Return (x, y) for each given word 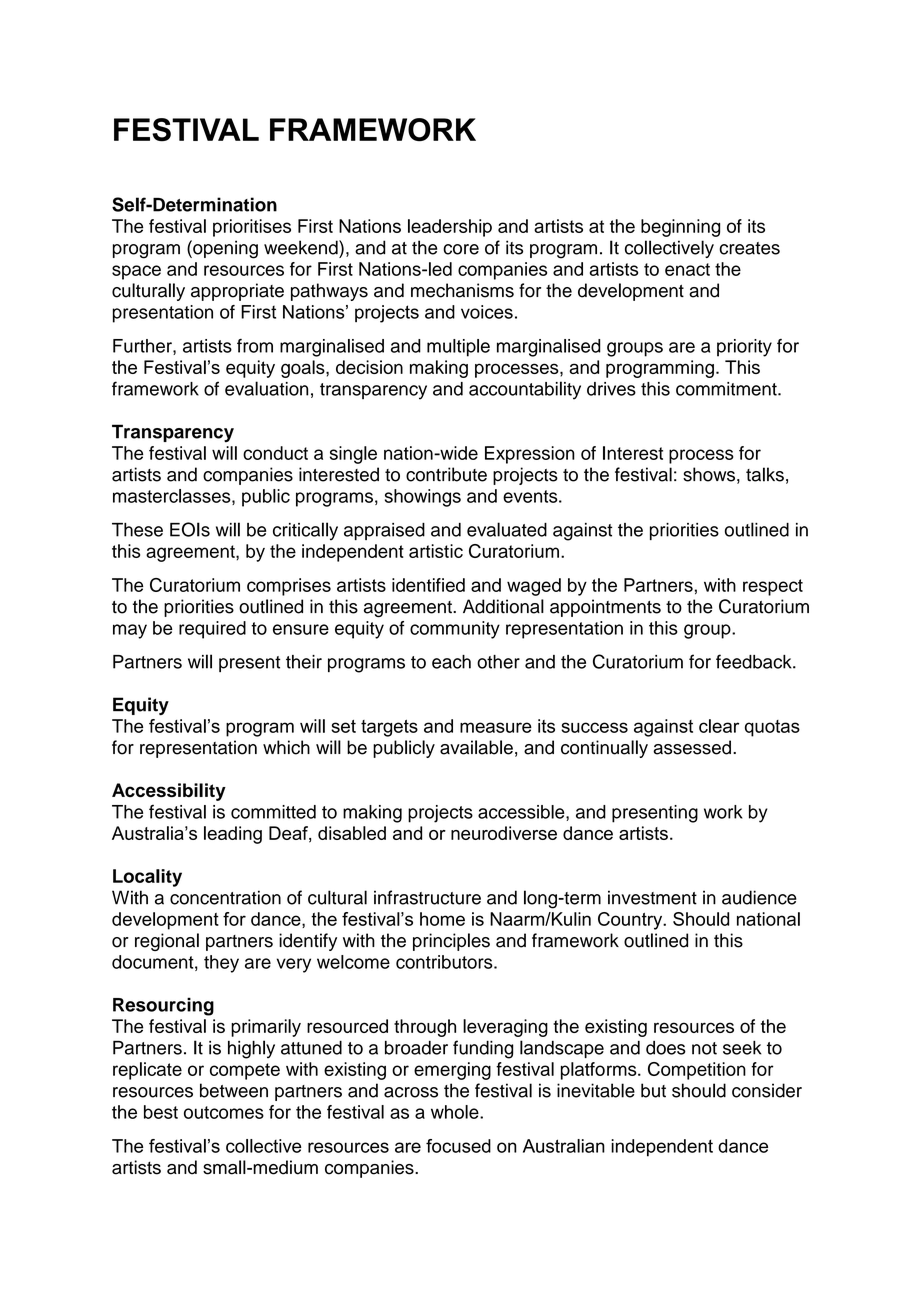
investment (652, 897)
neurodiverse (504, 833)
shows (709, 474)
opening (224, 249)
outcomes (224, 1112)
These (137, 530)
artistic (436, 551)
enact (687, 269)
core (461, 249)
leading (233, 835)
